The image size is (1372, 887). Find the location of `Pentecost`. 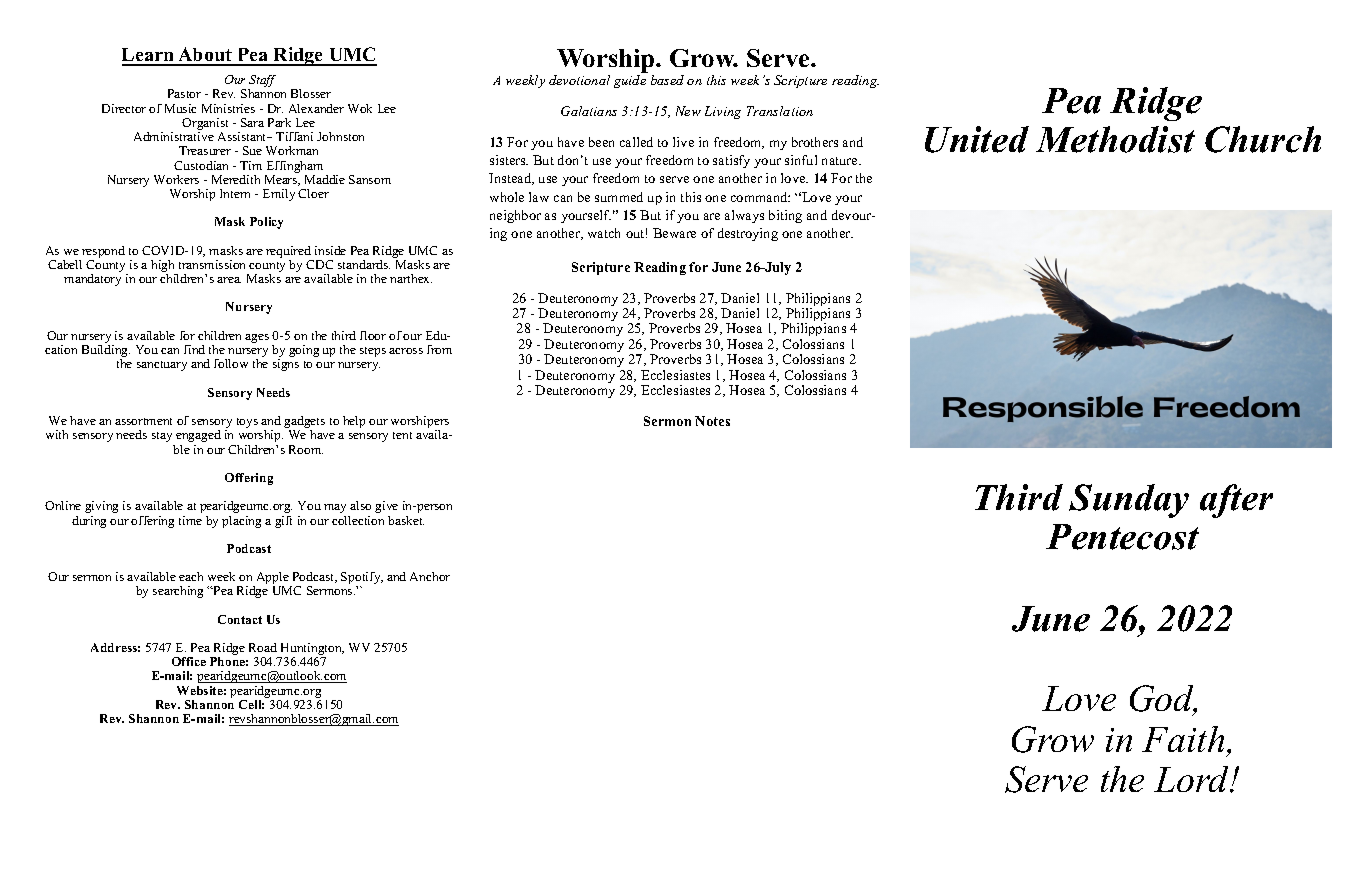

Pentecost is located at coordinates (1122, 537).
